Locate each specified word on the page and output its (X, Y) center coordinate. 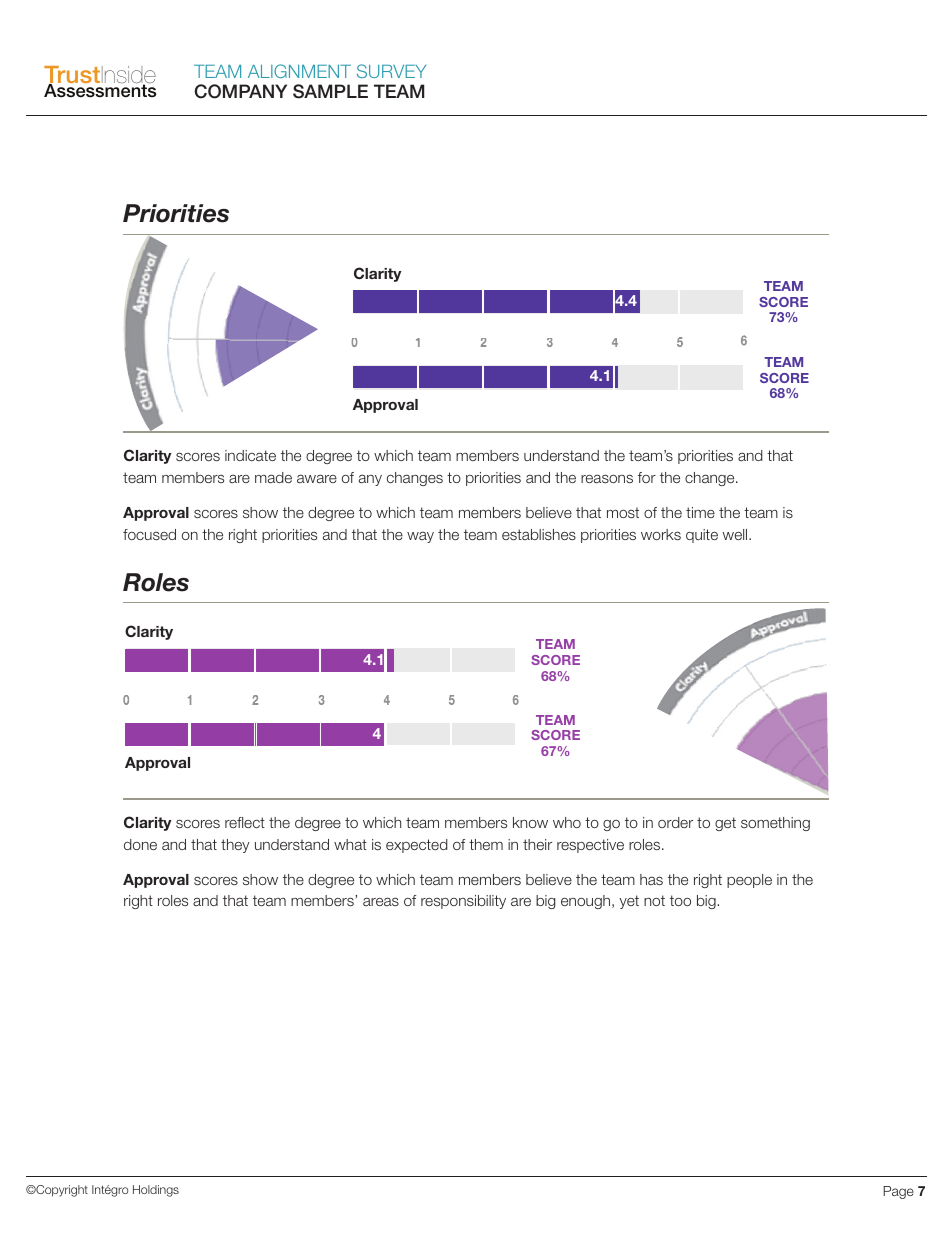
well (736, 534)
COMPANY (240, 91)
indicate (250, 455)
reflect (245, 822)
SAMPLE (330, 91)
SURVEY (391, 71)
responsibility (463, 902)
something (775, 824)
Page (898, 1192)
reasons (607, 478)
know (530, 822)
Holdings (156, 1191)
